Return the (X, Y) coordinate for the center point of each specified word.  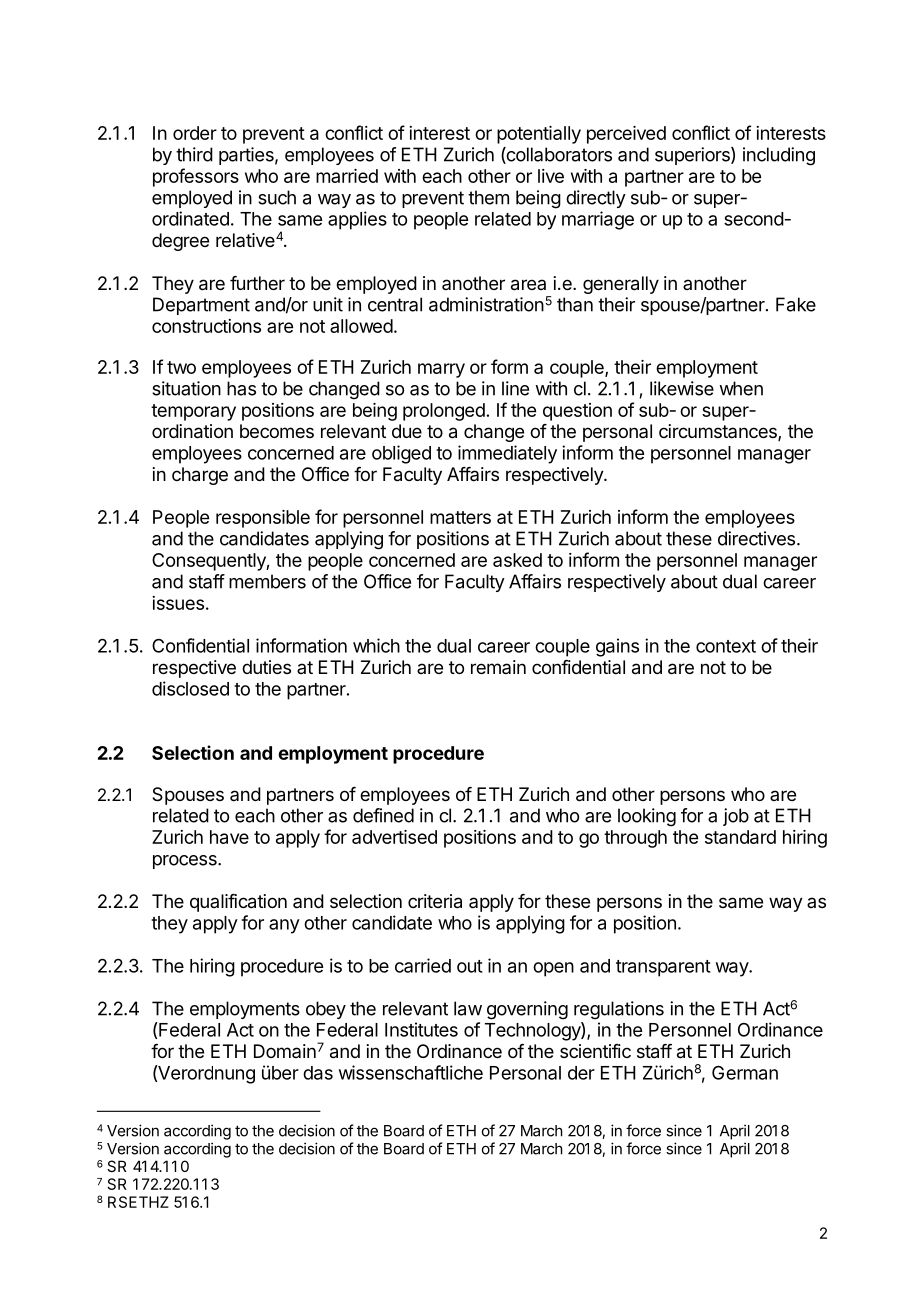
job (736, 817)
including (779, 156)
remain (498, 667)
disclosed (190, 688)
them (488, 197)
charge (200, 476)
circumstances (719, 432)
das (318, 1073)
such (277, 197)
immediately (507, 454)
